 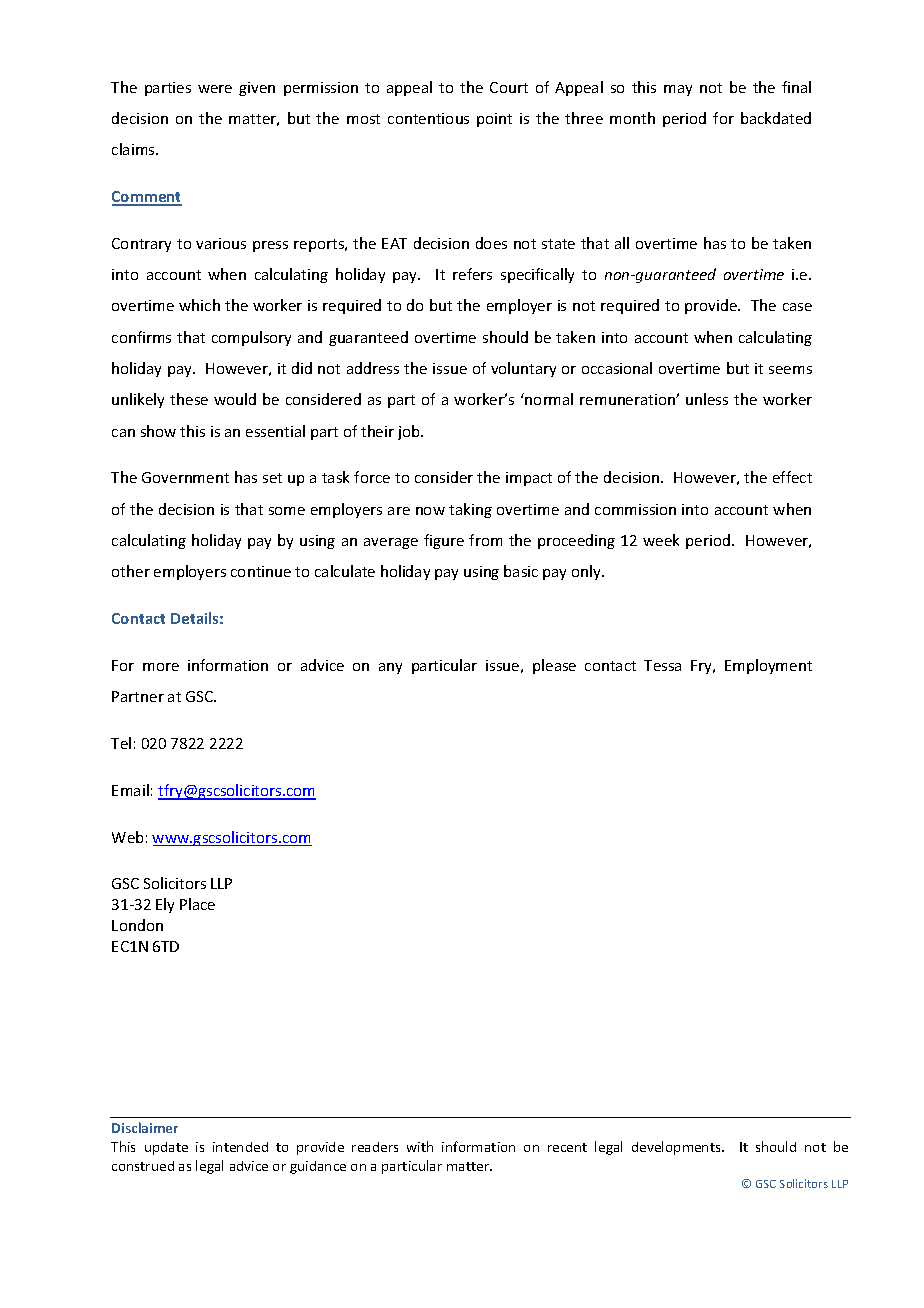 What do you see at coordinates (428, 118) in the screenshot?
I see `contentious` at bounding box center [428, 118].
